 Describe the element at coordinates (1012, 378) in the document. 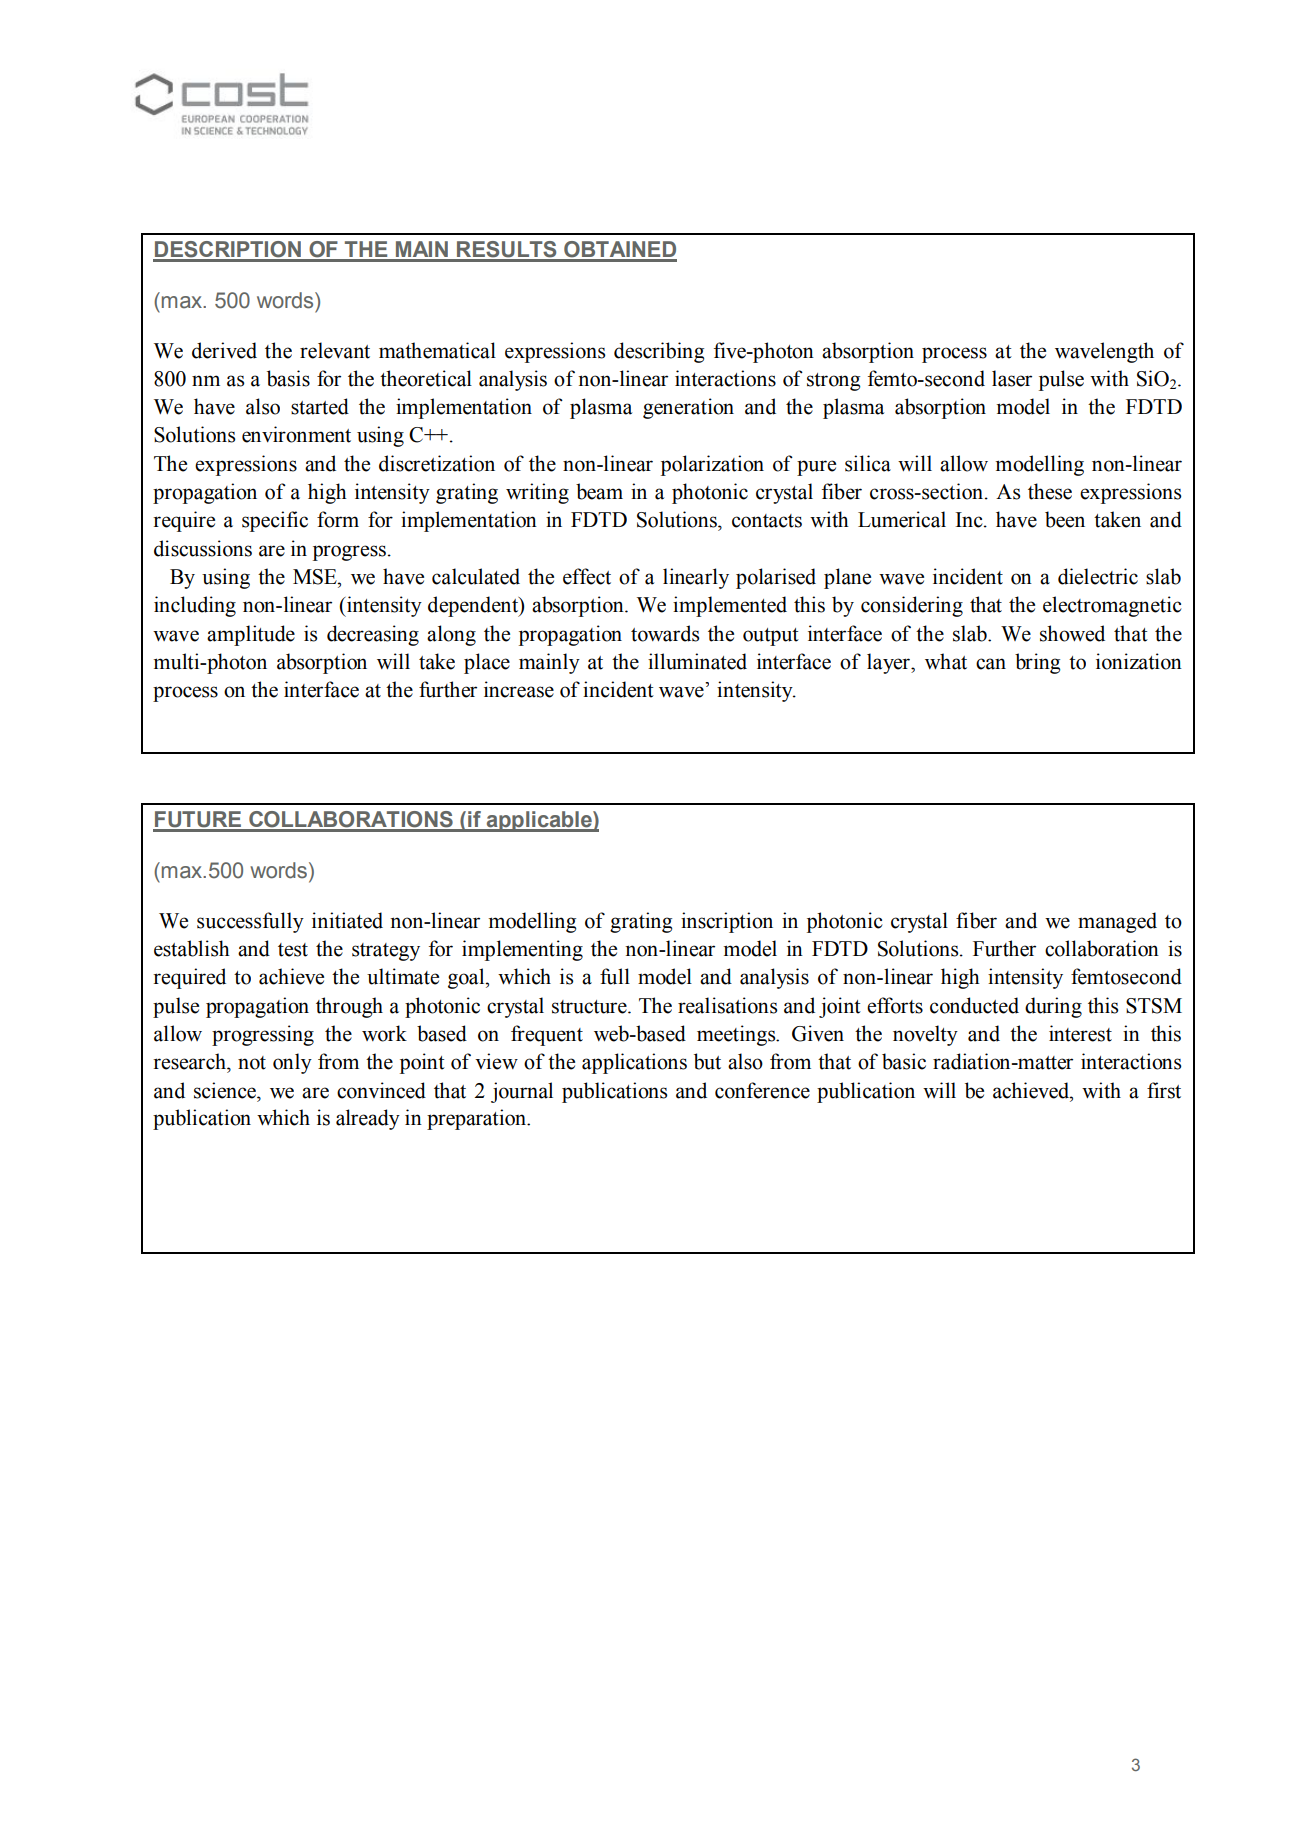

I see `laser` at that location.
